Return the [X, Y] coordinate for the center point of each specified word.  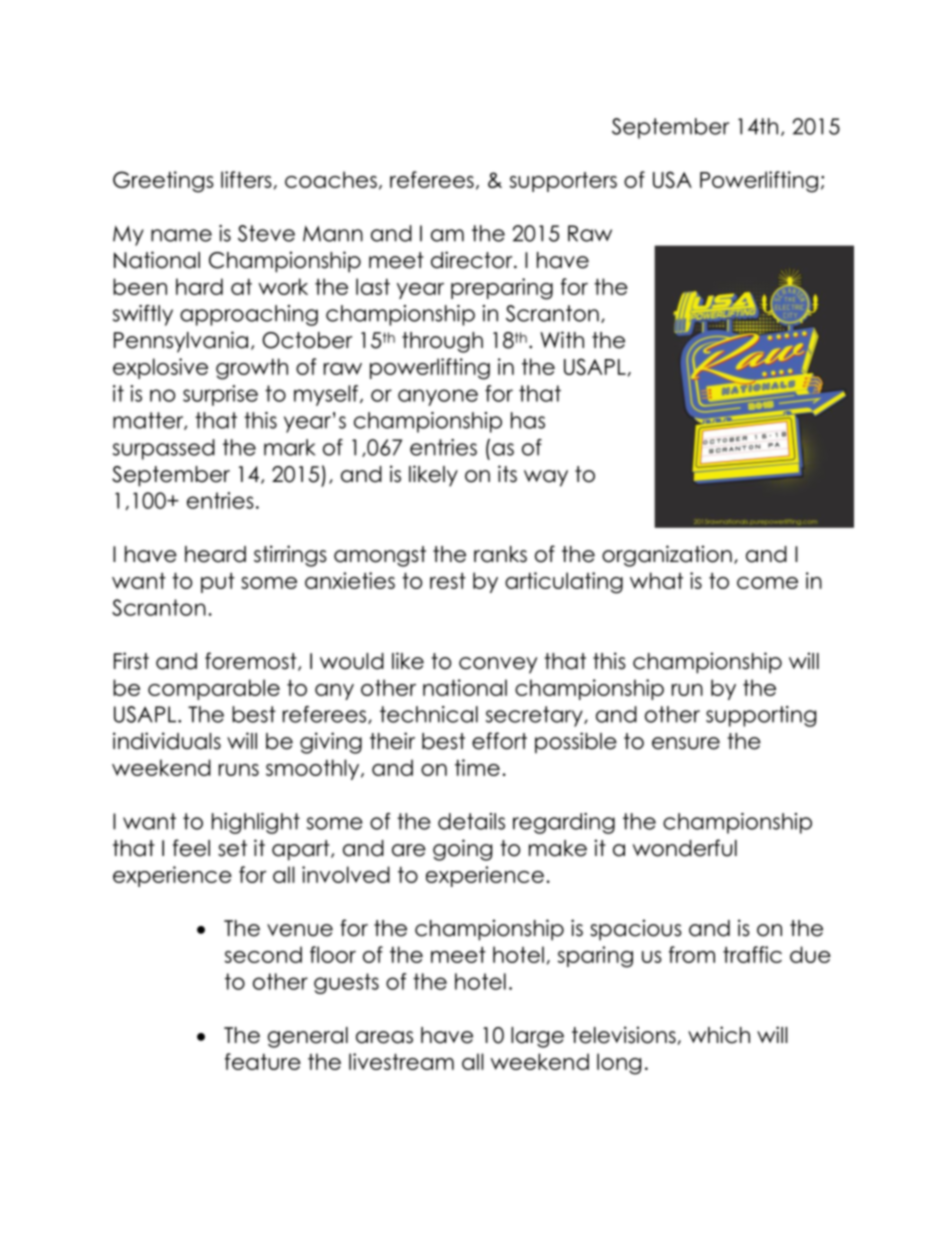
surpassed [164, 449]
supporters [563, 182]
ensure [686, 743]
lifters [246, 179]
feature [263, 1061]
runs [239, 770]
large [537, 1037]
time [477, 767]
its [507, 474]
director [473, 260]
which [719, 1035]
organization [667, 556]
